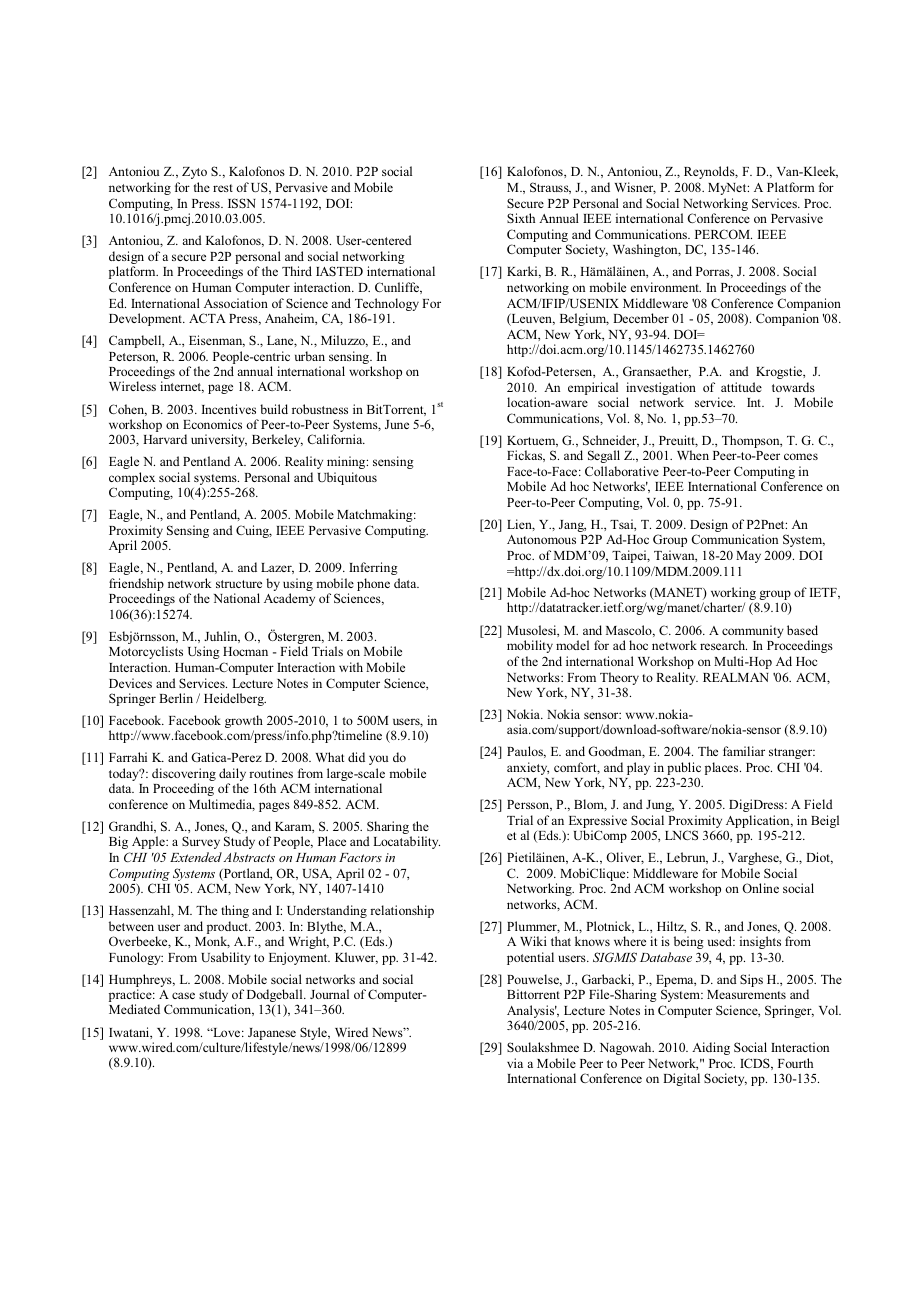 The height and width of the page is (1308, 924). Describe the element at coordinates (666, 287) in the page. I see `environment` at that location.
